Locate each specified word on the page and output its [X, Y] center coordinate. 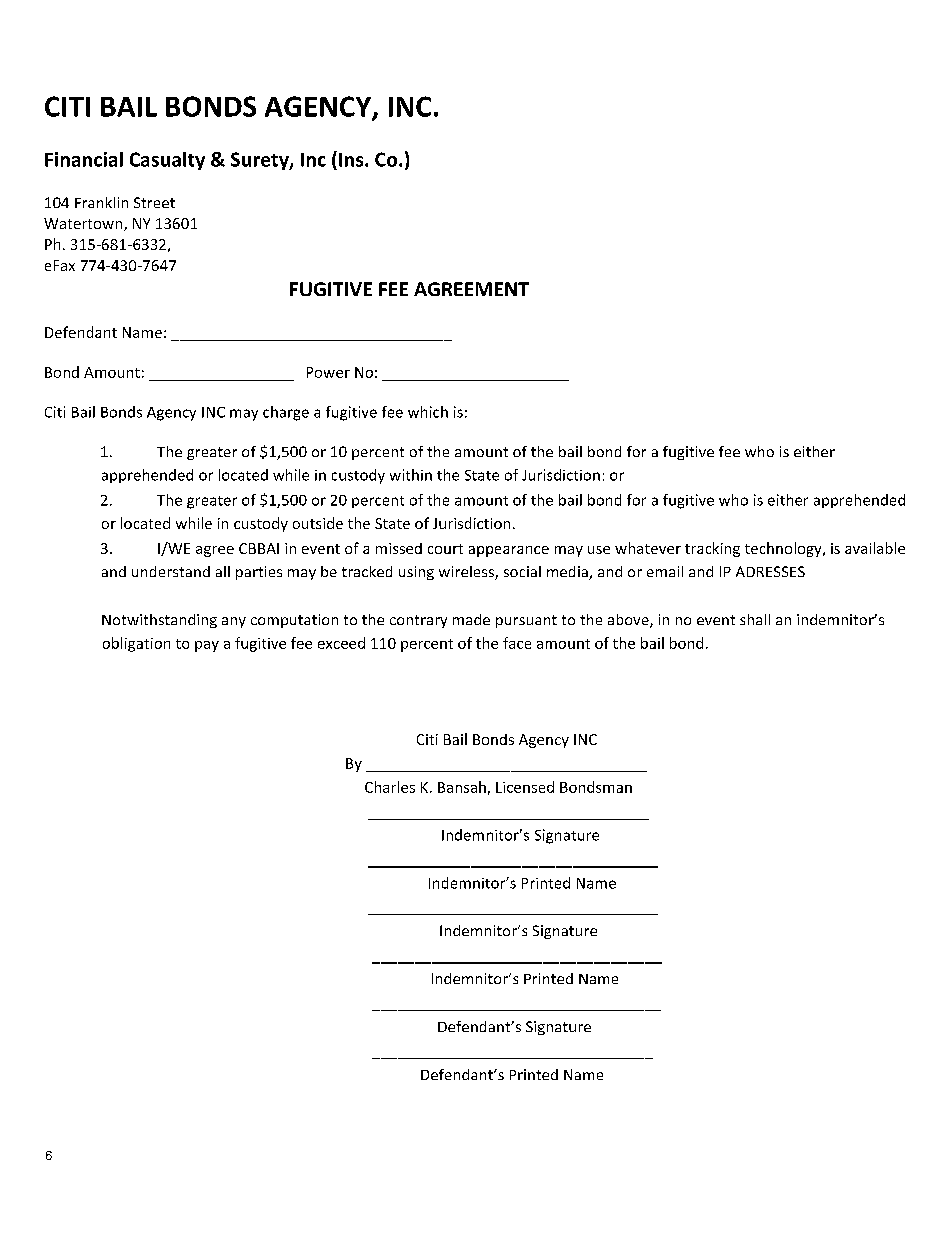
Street [154, 202]
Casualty [167, 161]
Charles [390, 787]
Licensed [525, 787]
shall [755, 619]
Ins [352, 160]
